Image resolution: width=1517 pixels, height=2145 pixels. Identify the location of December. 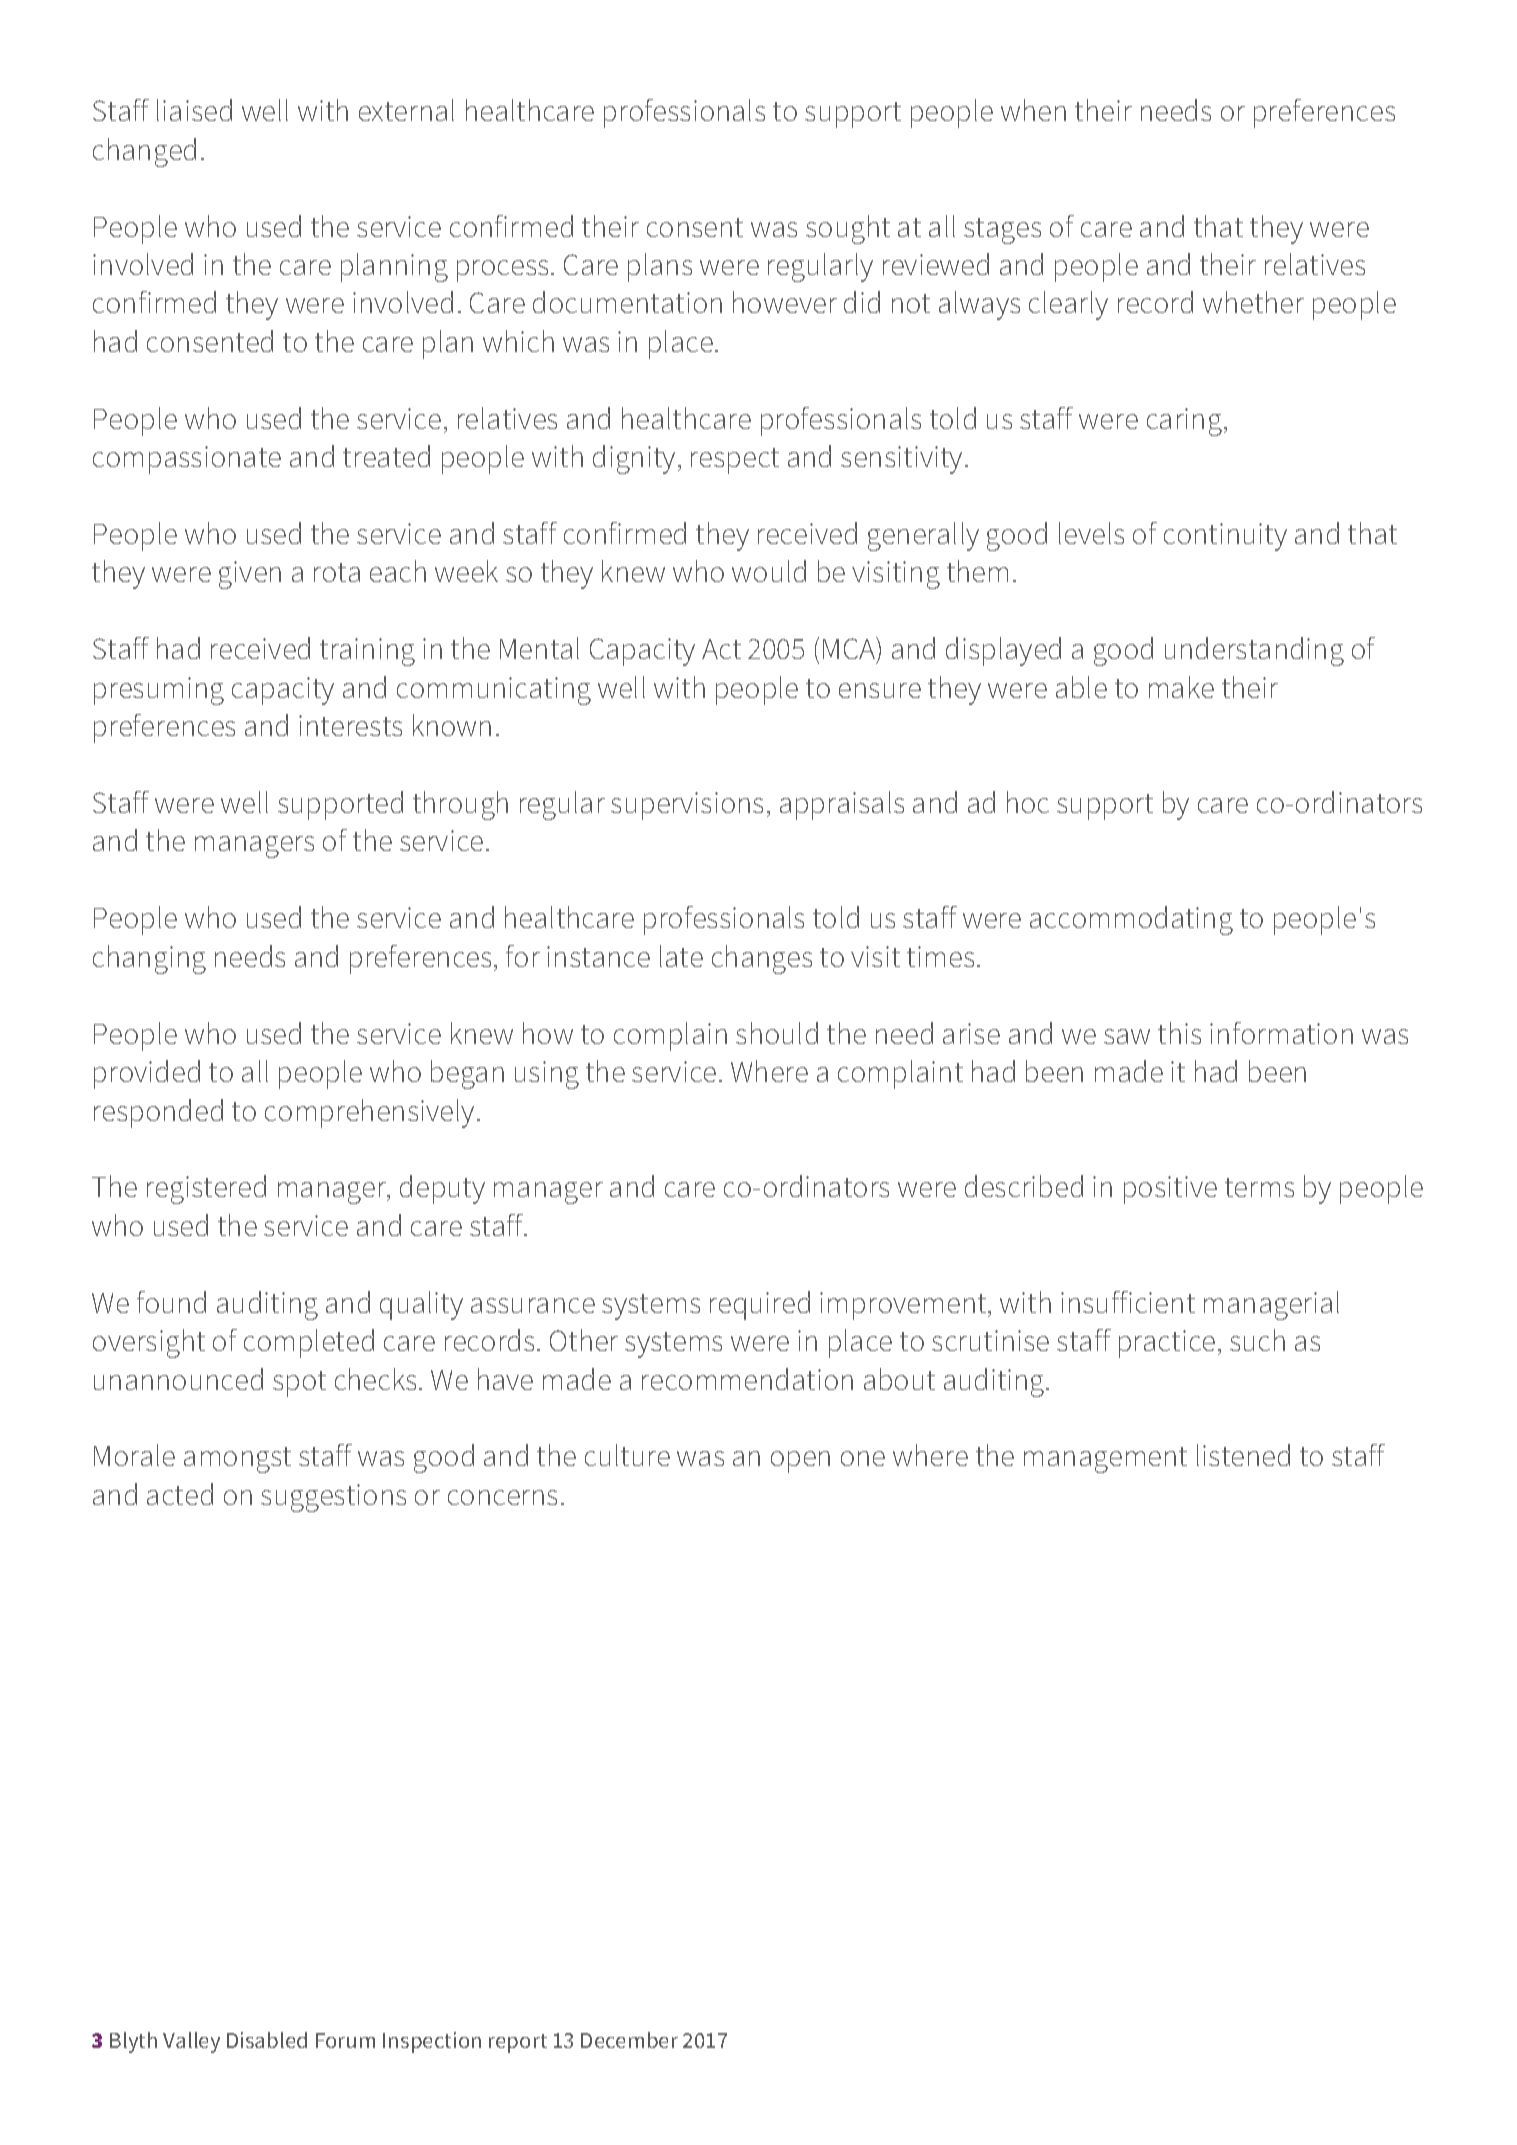
(629, 2040).
